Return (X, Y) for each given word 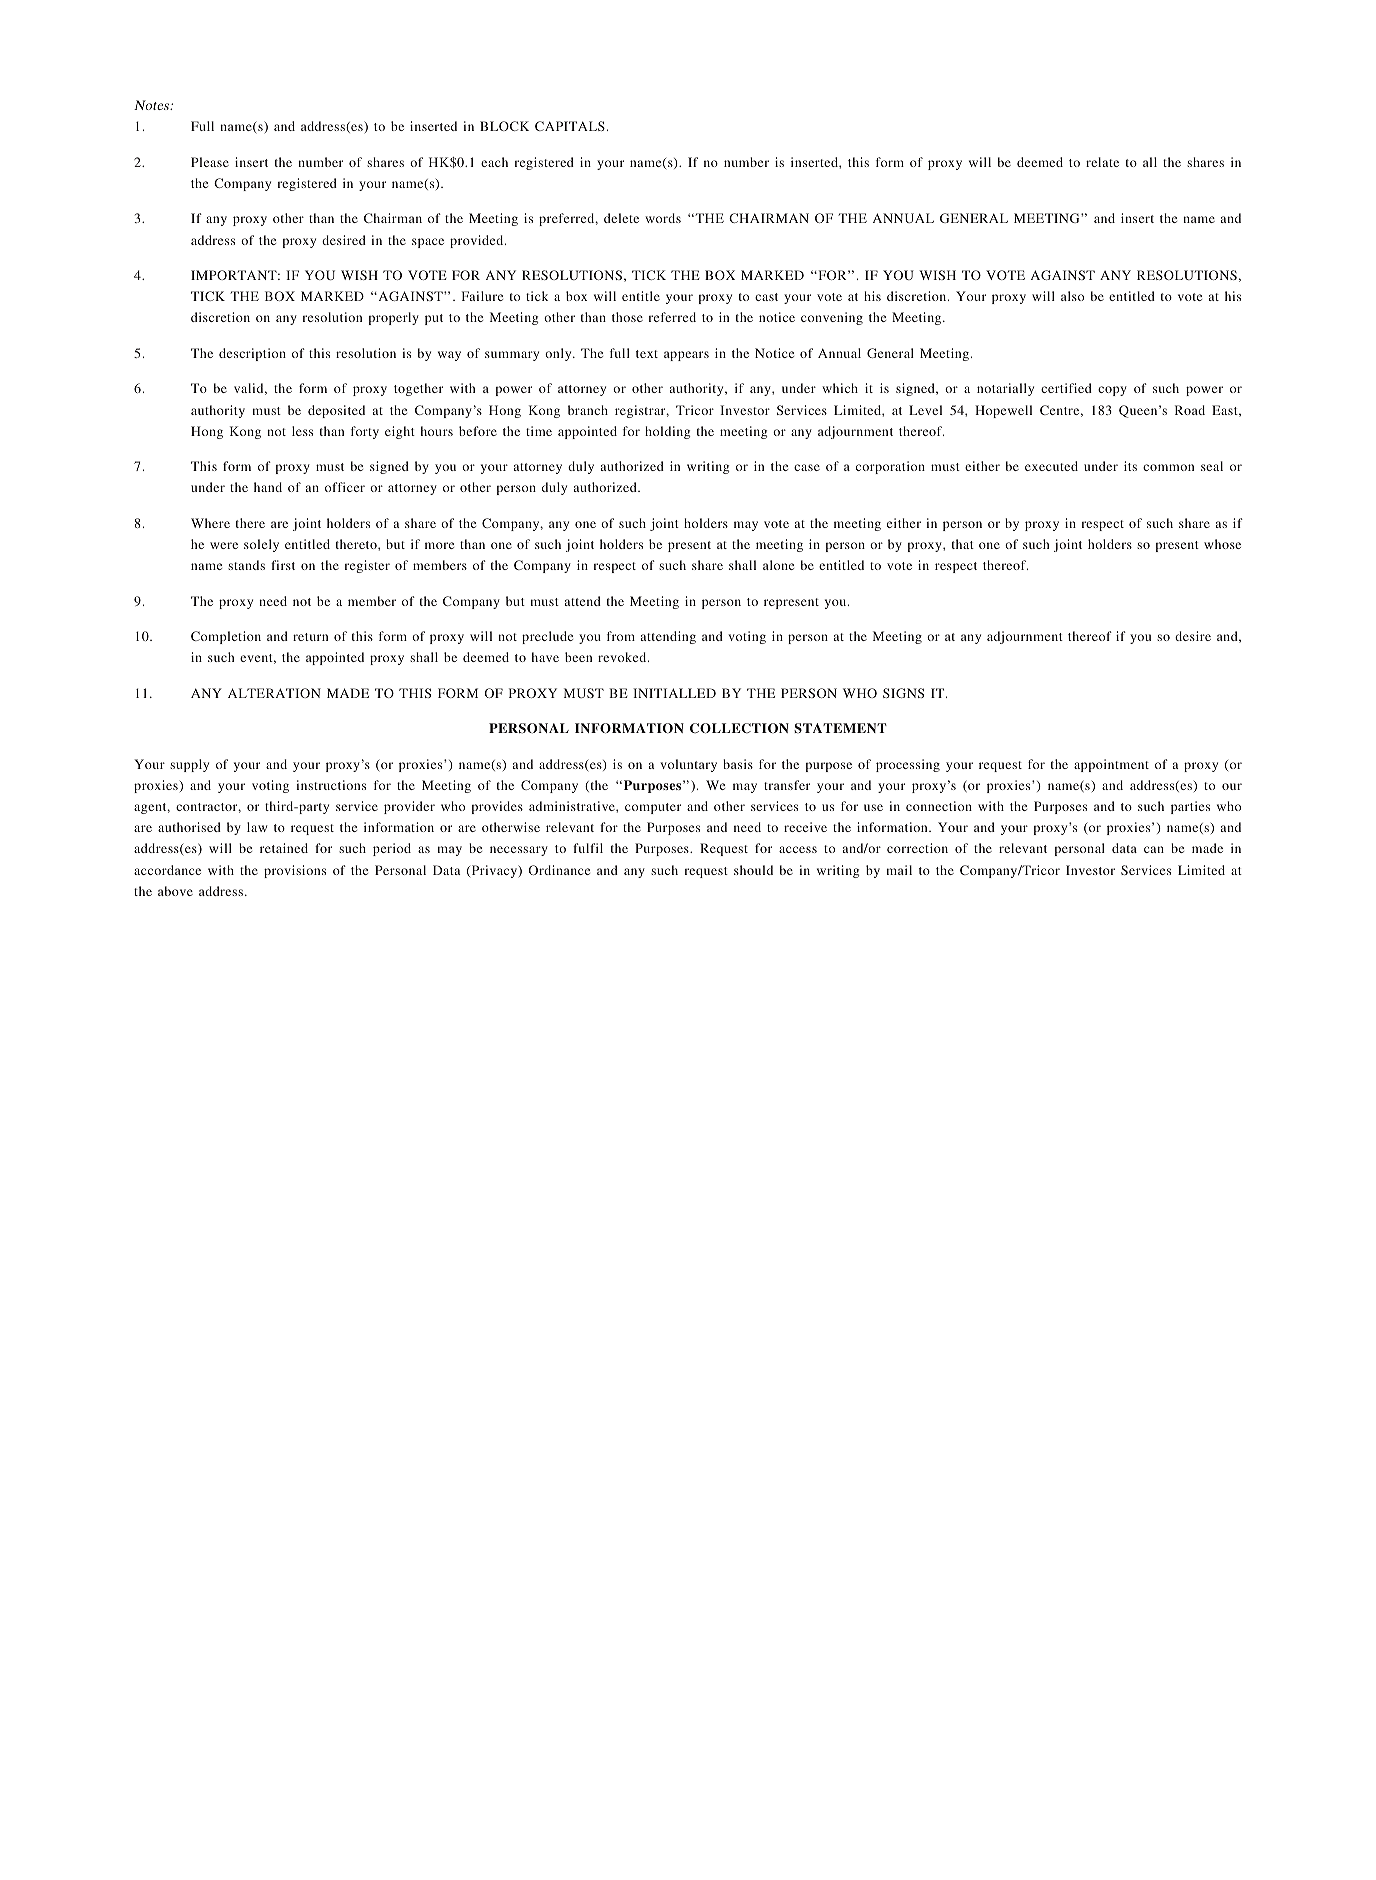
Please (210, 162)
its (1130, 466)
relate (1102, 162)
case (807, 467)
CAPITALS (570, 126)
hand (268, 487)
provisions (295, 871)
